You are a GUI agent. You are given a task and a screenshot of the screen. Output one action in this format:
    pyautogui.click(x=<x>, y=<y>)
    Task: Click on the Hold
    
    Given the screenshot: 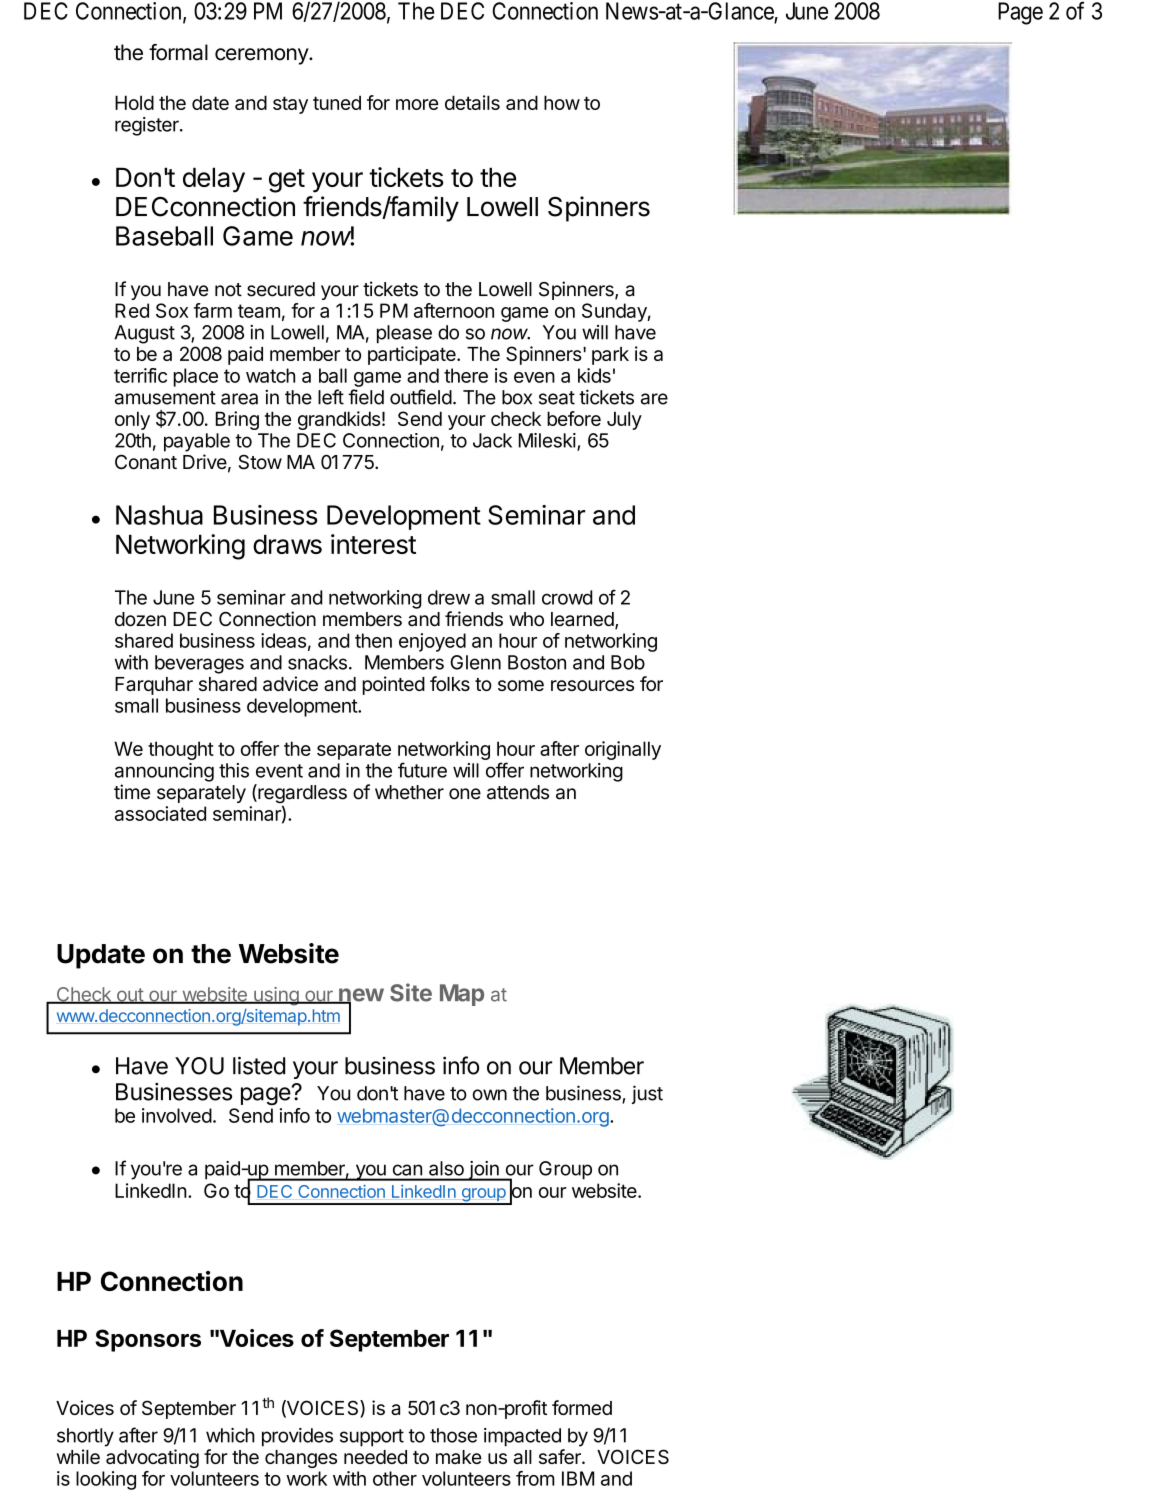 What is the action you would take?
    pyautogui.click(x=134, y=102)
